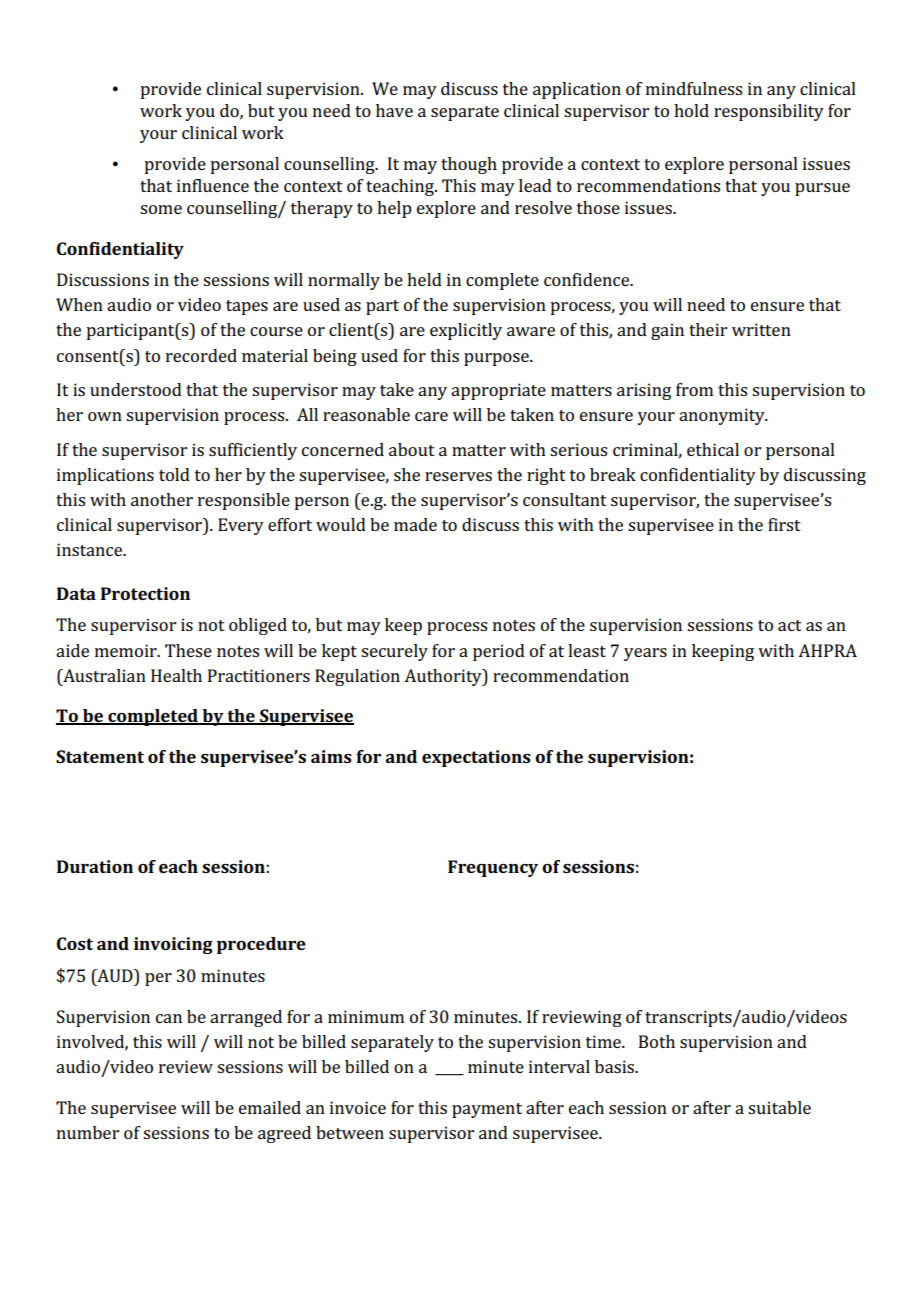  Describe the element at coordinates (827, 650) in the screenshot. I see `AHPRA` at that location.
